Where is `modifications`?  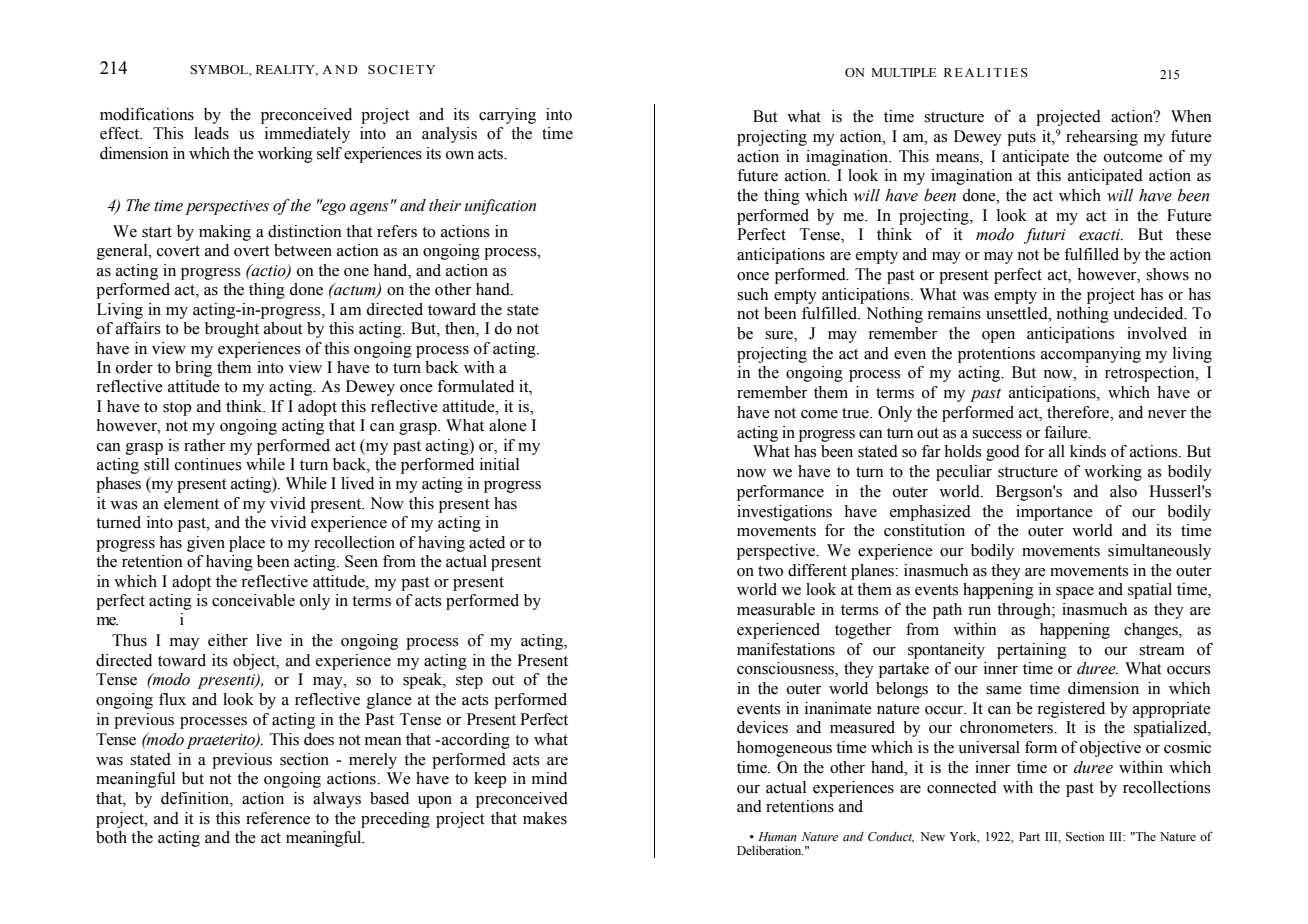 modifications is located at coordinates (147, 114).
